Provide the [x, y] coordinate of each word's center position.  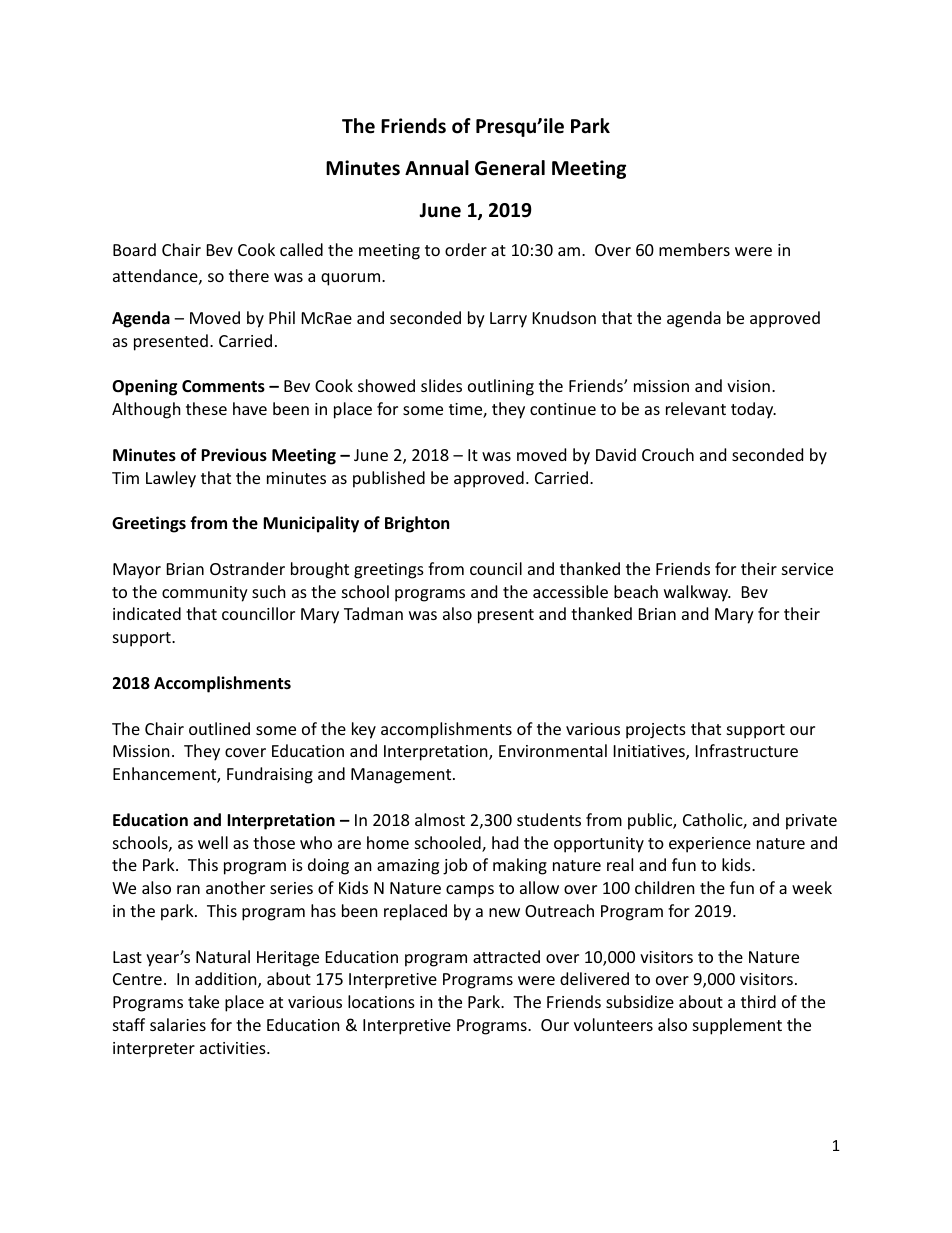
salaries [178, 1024]
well [213, 842]
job [455, 866]
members [694, 249]
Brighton [417, 524]
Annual [437, 168]
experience [710, 845]
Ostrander [247, 568]
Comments [223, 386]
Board [134, 249]
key [364, 730]
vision [748, 386]
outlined [219, 728]
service [807, 569]
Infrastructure [747, 750]
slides [441, 385]
